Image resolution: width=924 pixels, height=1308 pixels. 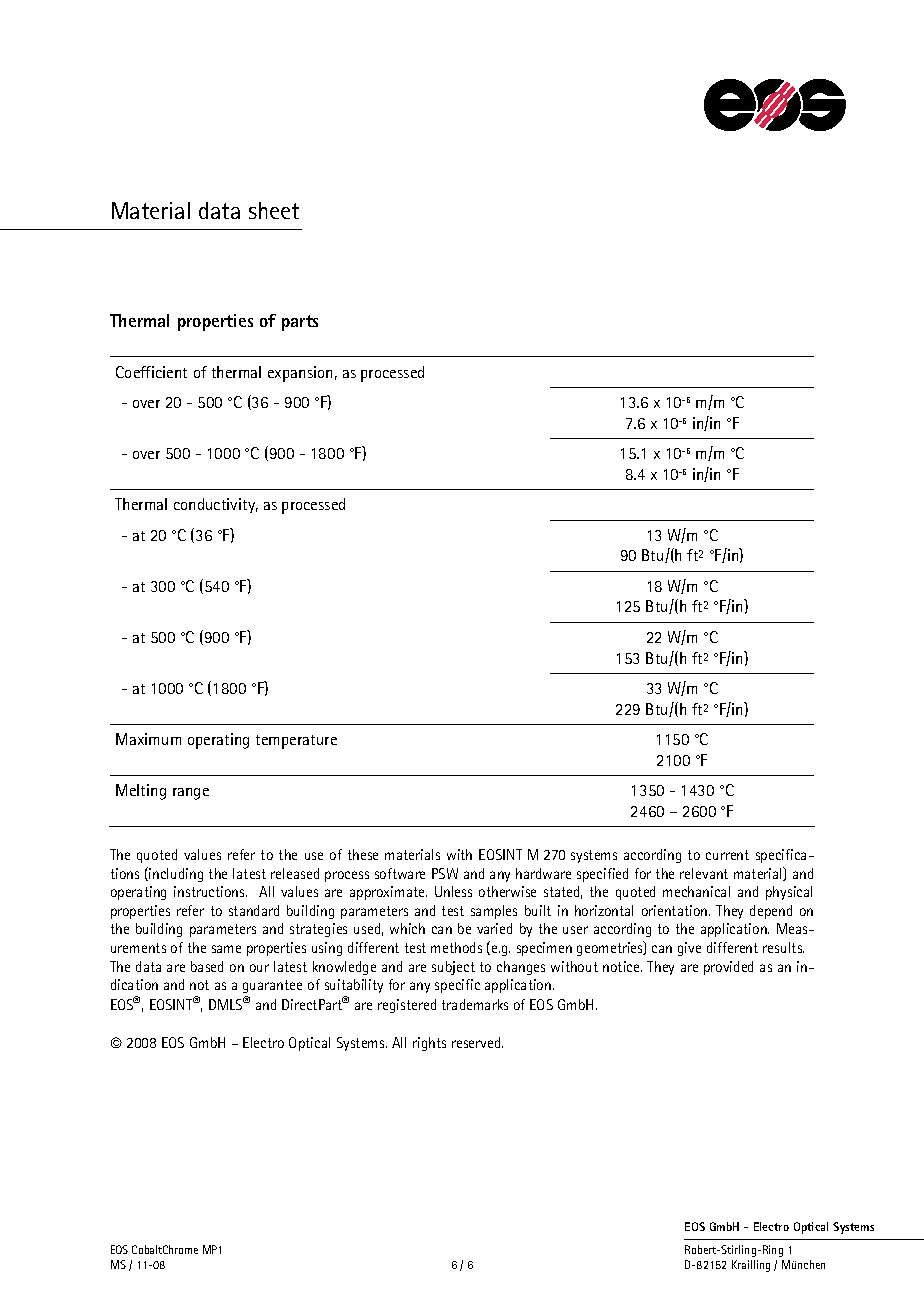 I want to click on PSW, so click(x=445, y=873).
